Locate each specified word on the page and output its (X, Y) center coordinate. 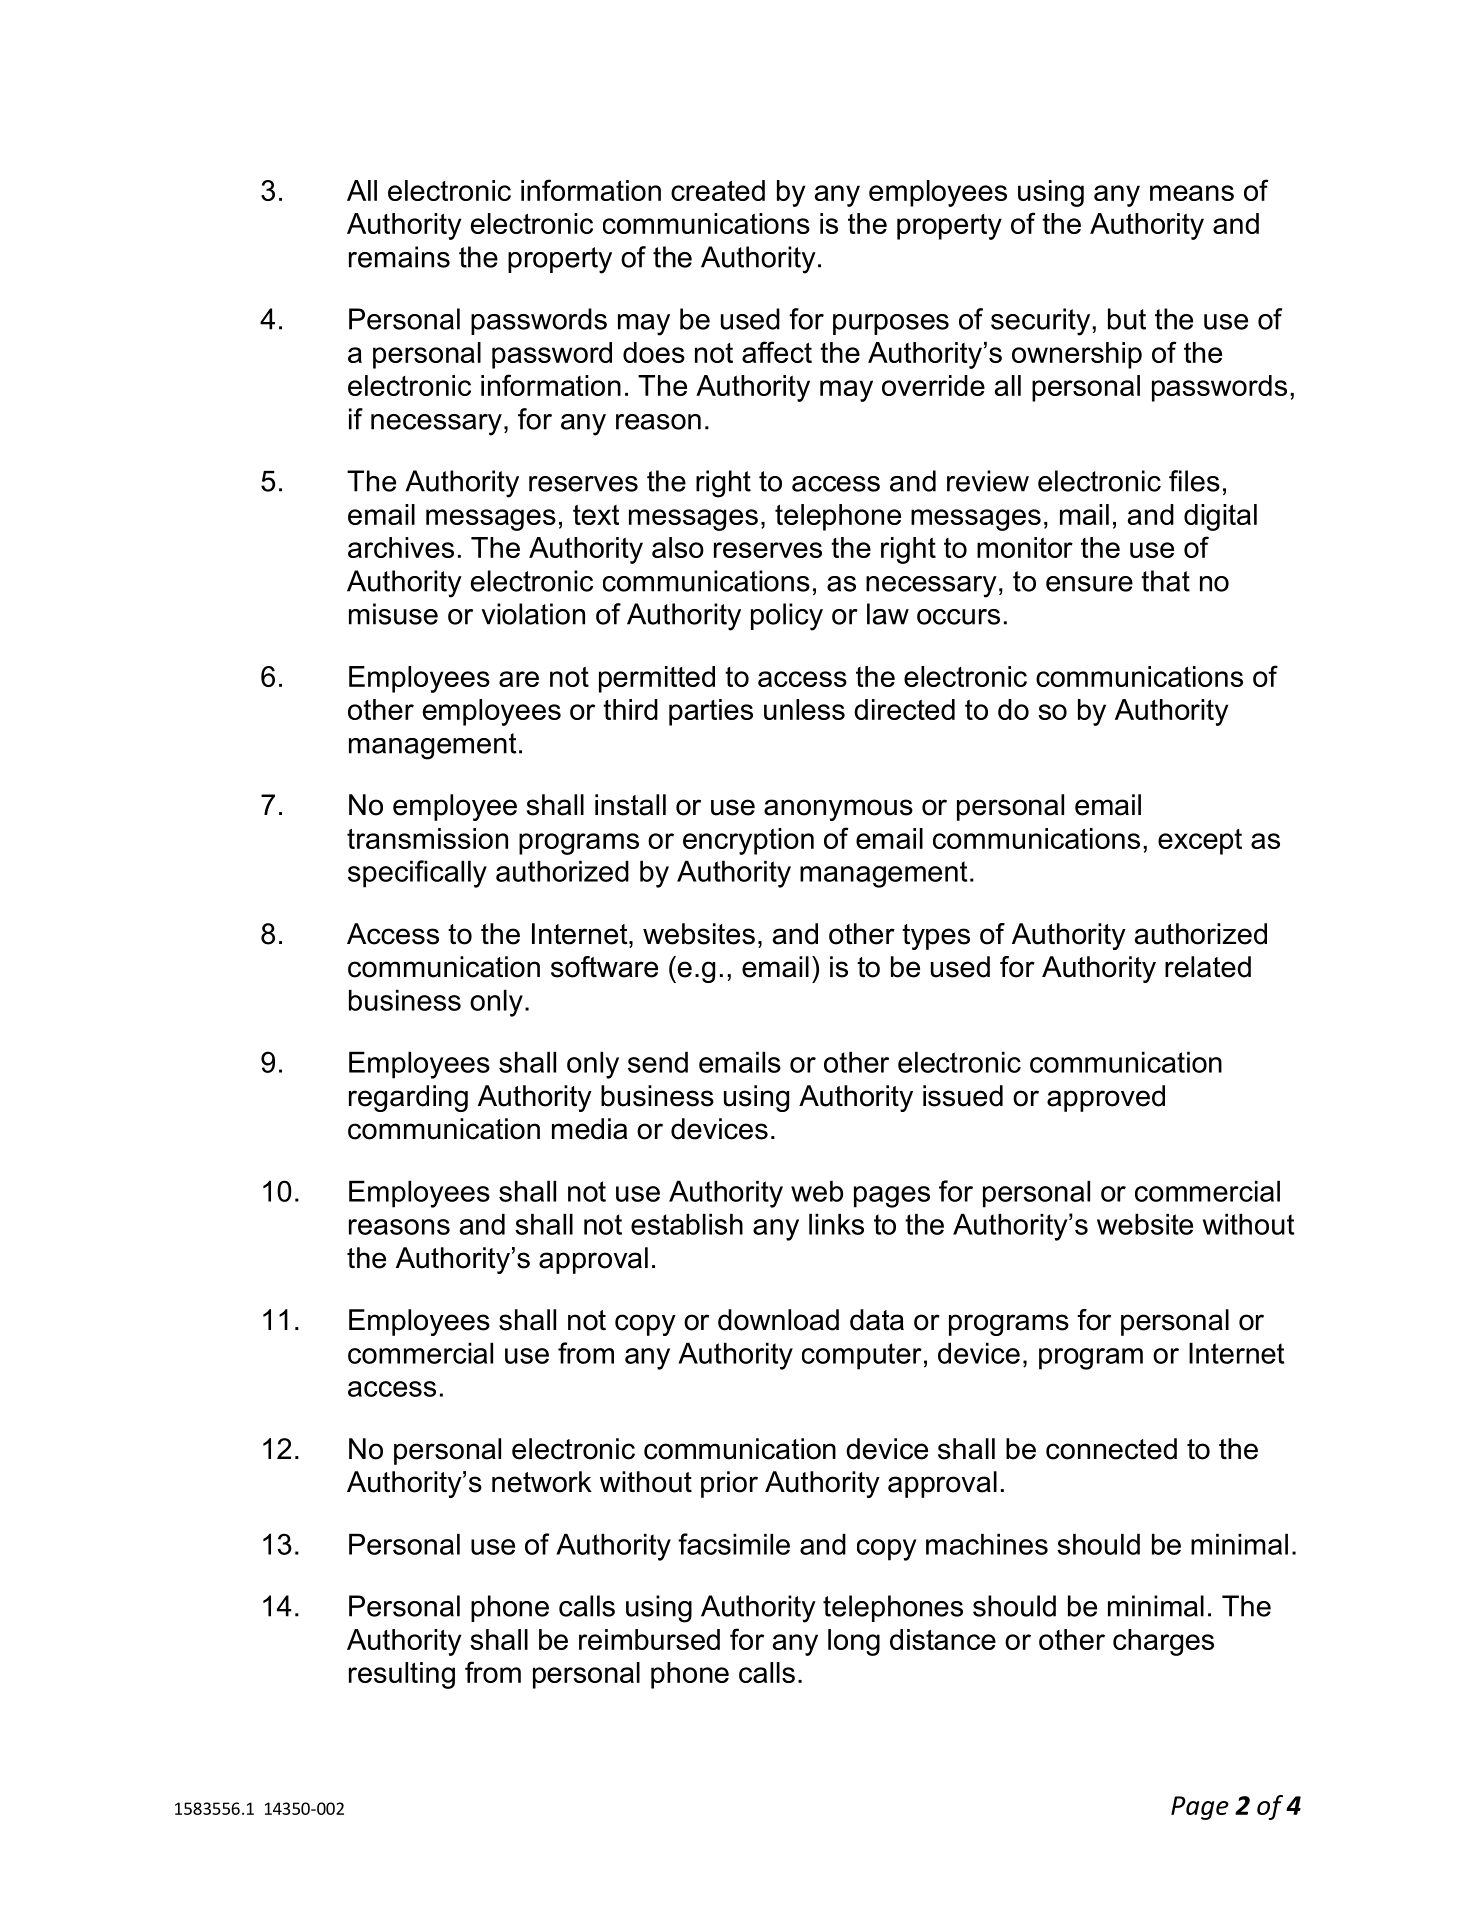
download (778, 1320)
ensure (1089, 584)
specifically (417, 874)
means (1192, 193)
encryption (748, 841)
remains (399, 257)
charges (1163, 1642)
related (1208, 967)
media (589, 1129)
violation (533, 614)
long (854, 1642)
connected (1111, 1449)
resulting (402, 1675)
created (718, 190)
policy (787, 617)
